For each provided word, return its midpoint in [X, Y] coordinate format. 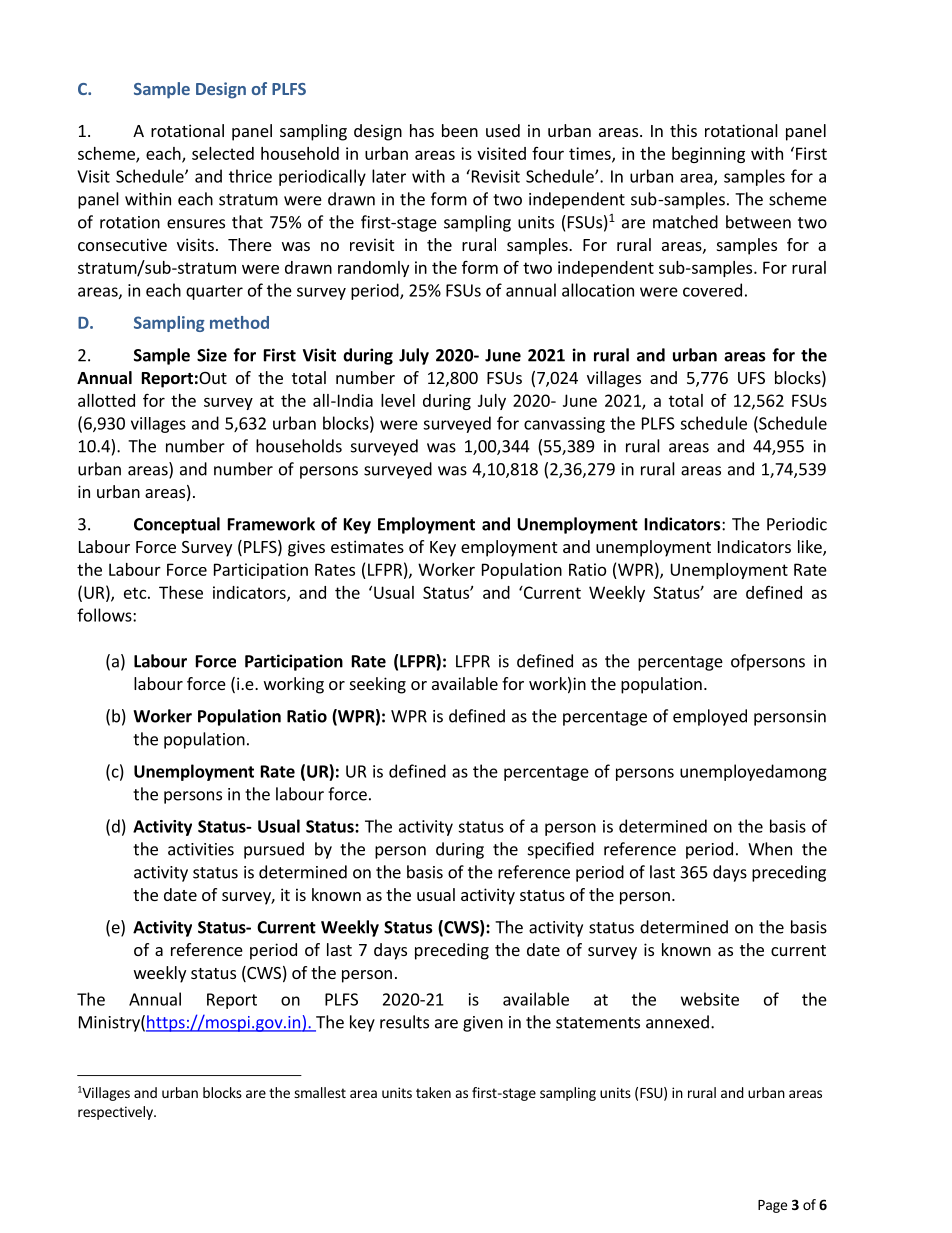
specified [561, 850]
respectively [116, 1113]
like [811, 548]
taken [433, 1092]
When [770, 849]
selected [223, 153]
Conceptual [177, 525]
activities [201, 849]
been [460, 130]
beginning [708, 155]
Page [772, 1206]
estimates [367, 546]
